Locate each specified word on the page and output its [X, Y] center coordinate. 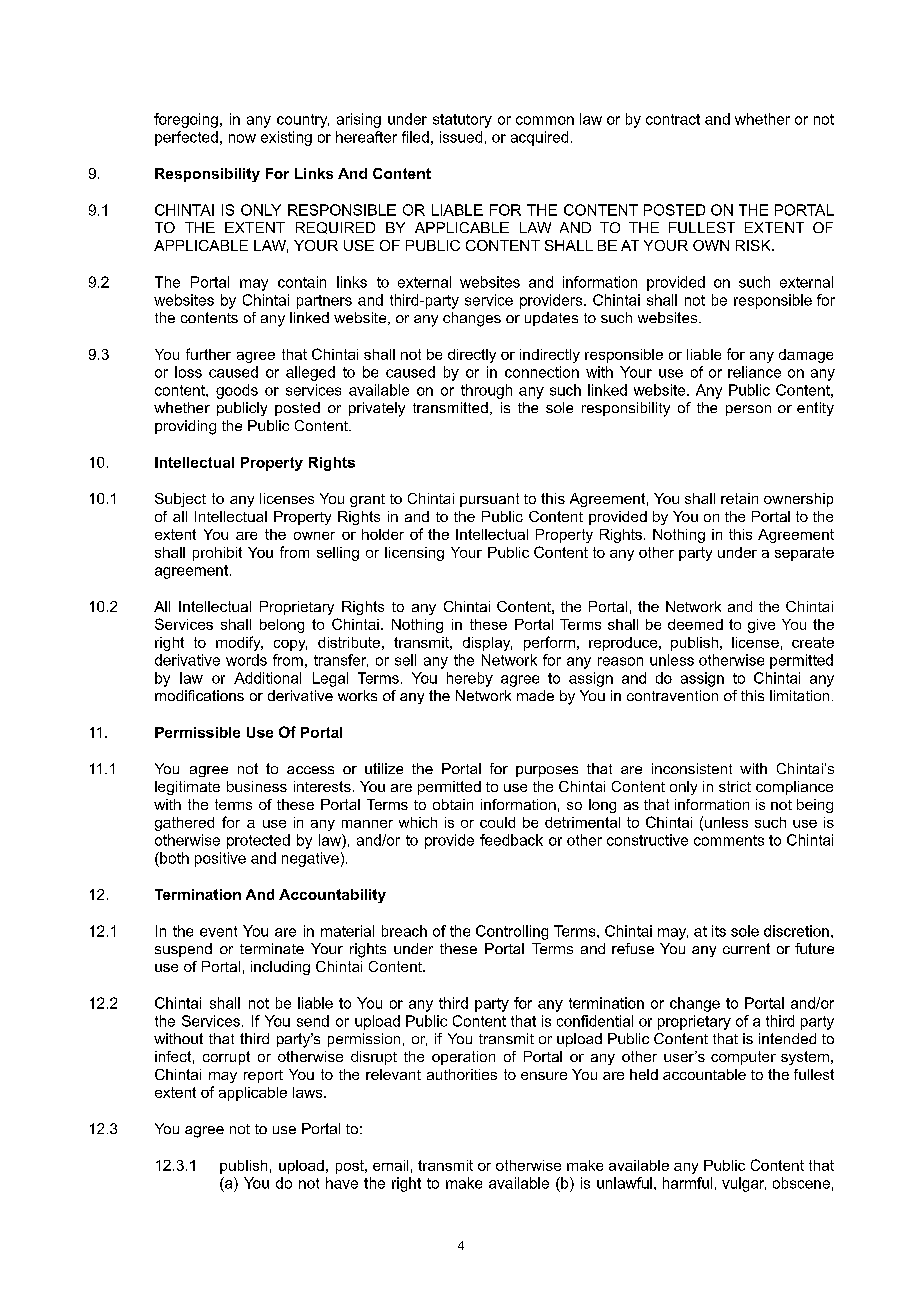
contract [673, 119]
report [263, 1076]
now [242, 138]
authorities [462, 1074]
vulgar [744, 1184]
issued [461, 137]
